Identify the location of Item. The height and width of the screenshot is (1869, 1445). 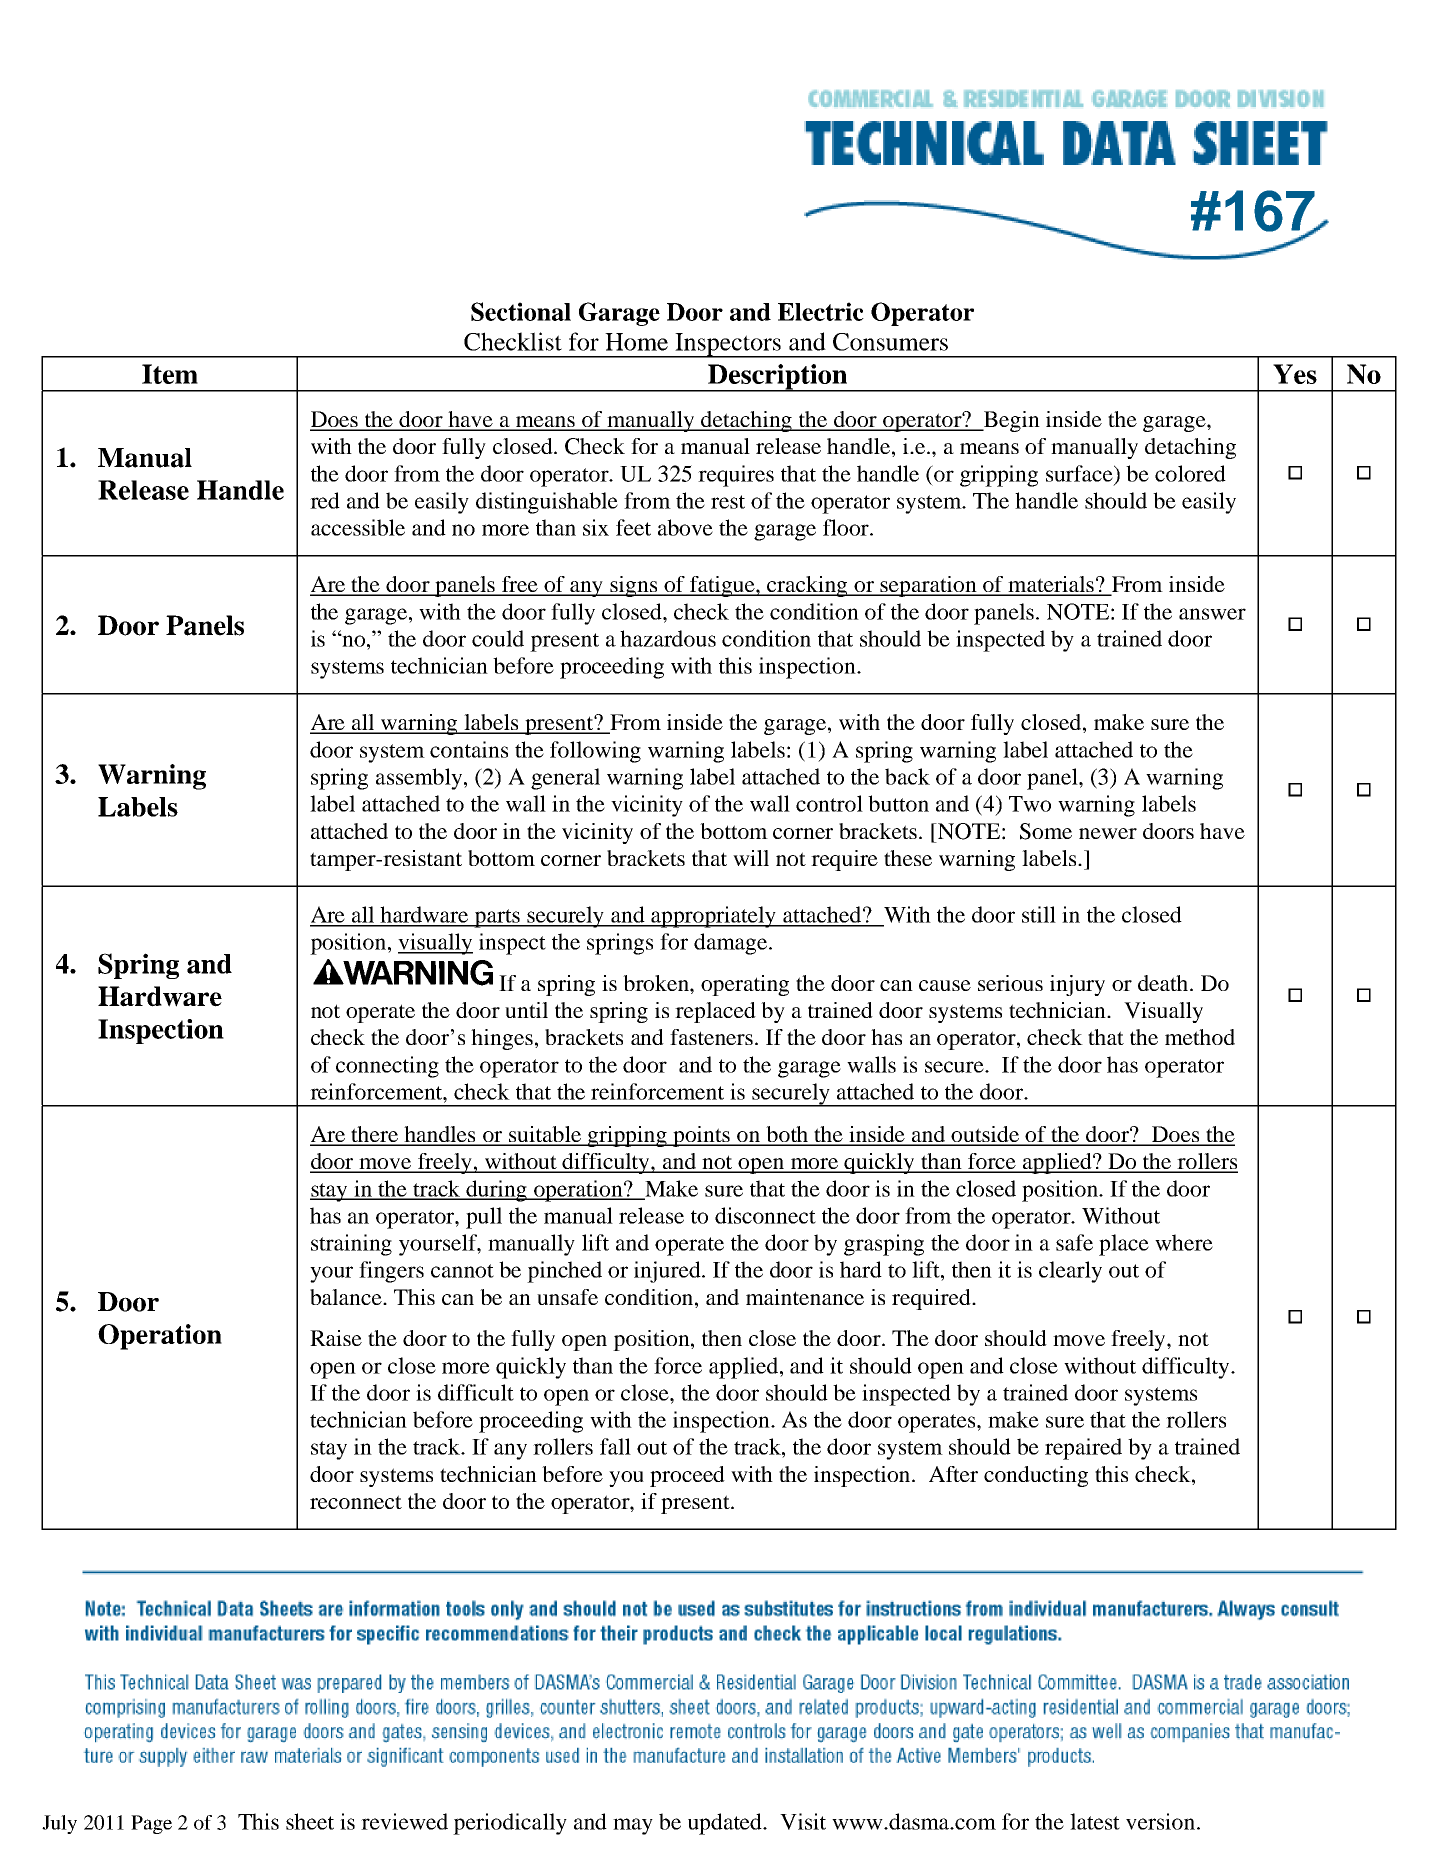
(170, 374).
